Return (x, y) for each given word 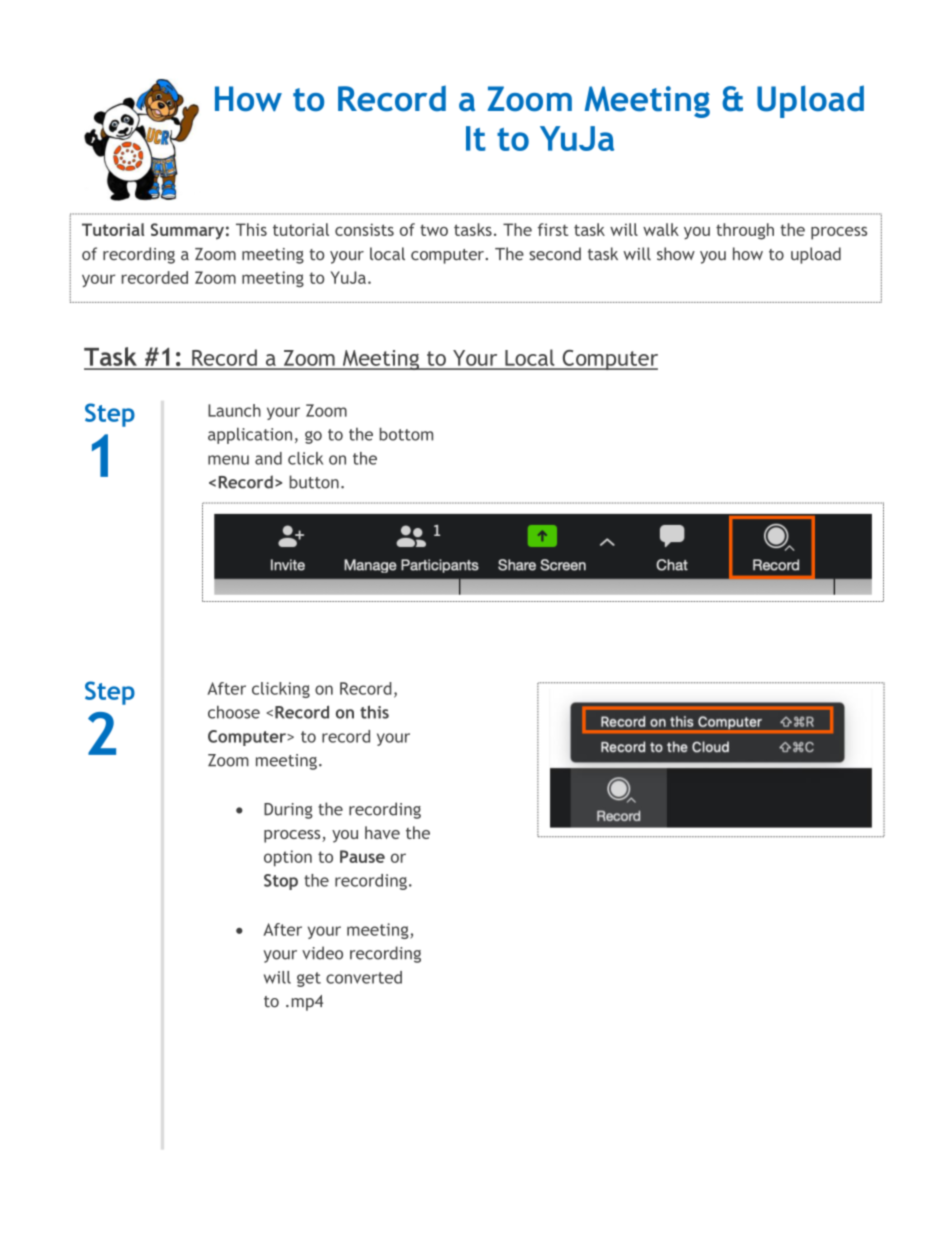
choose (234, 712)
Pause (362, 856)
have (382, 832)
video (322, 953)
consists (364, 229)
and (268, 458)
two (434, 230)
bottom (406, 434)
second (555, 254)
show (676, 254)
